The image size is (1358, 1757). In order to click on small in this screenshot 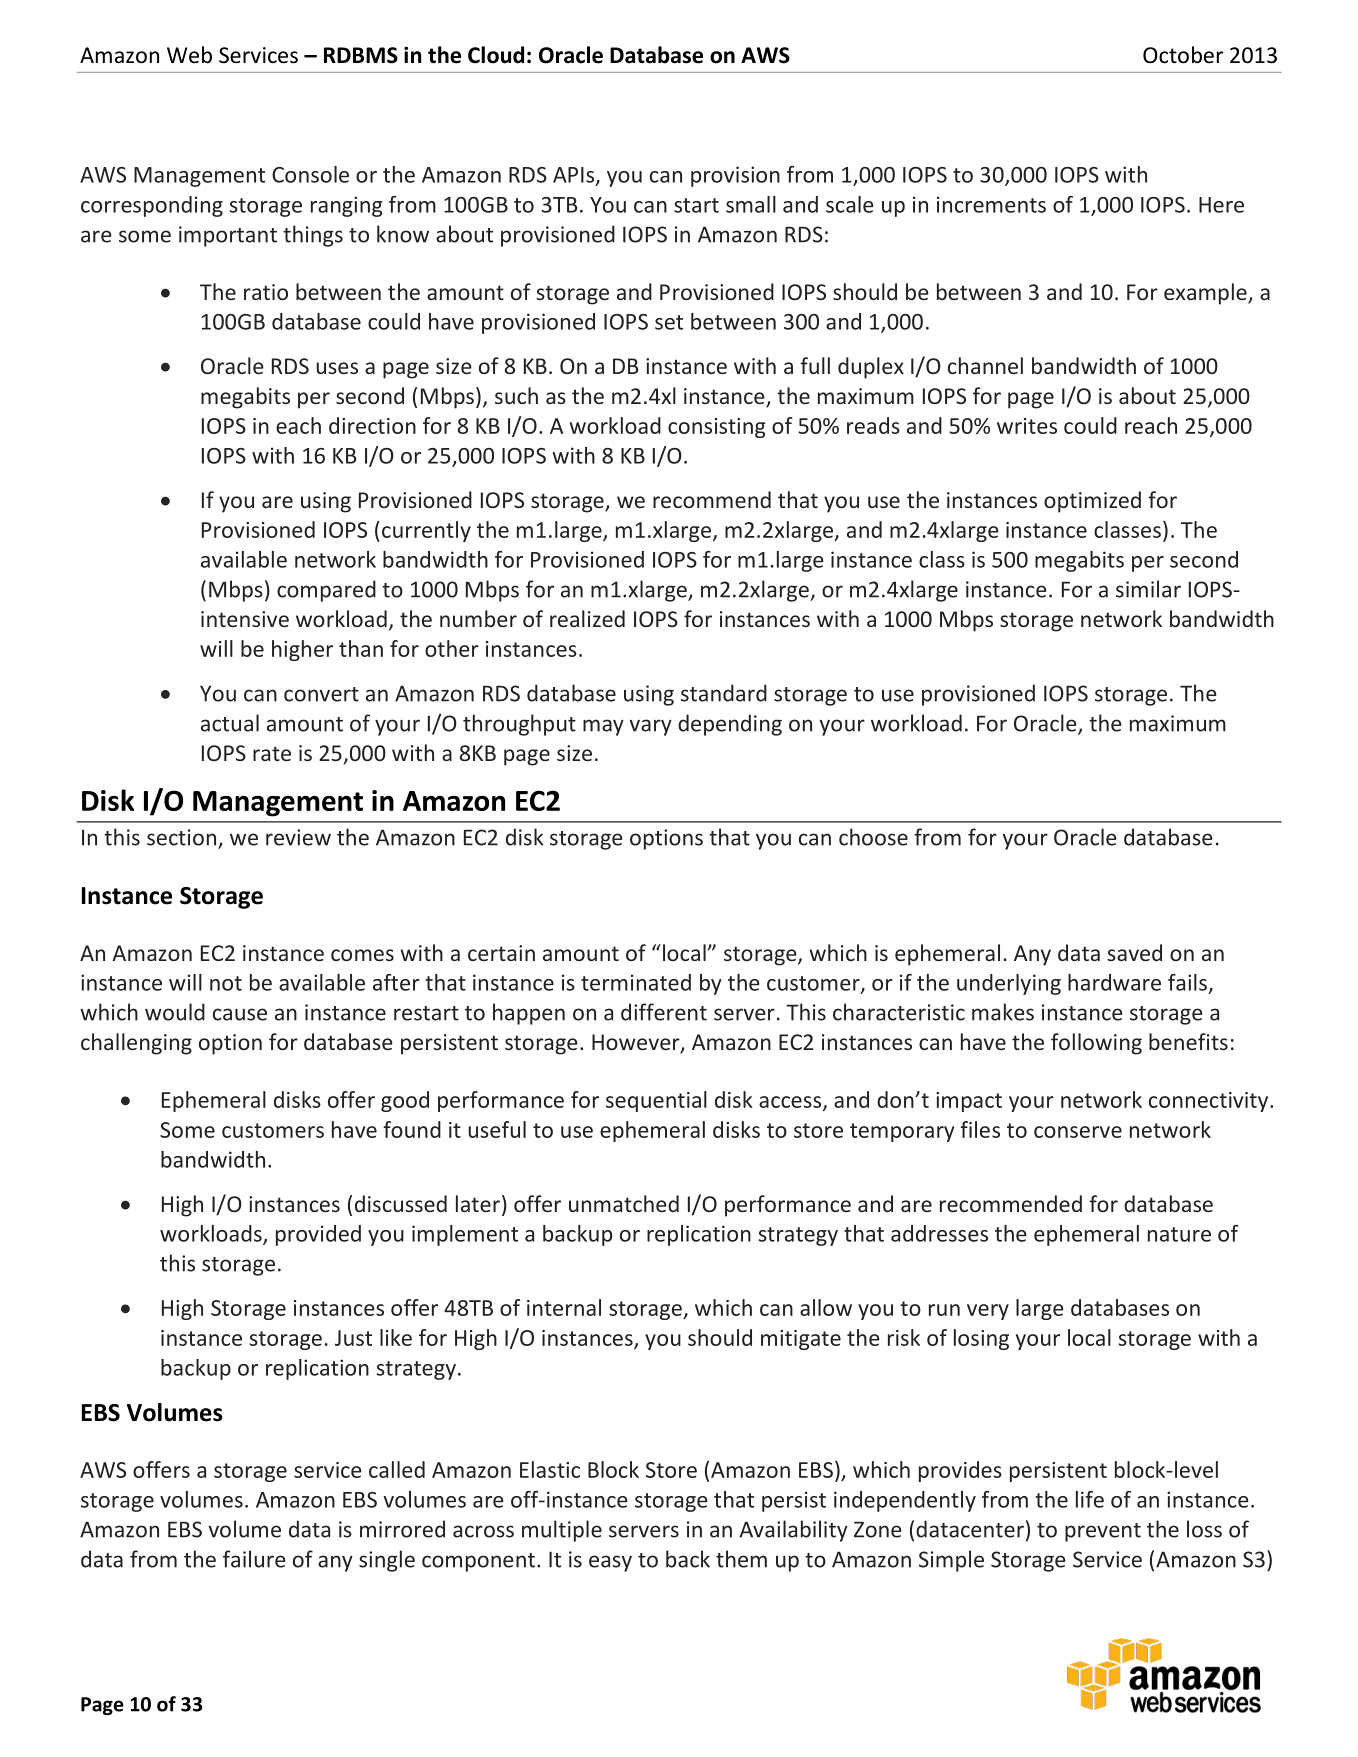, I will do `click(751, 204)`.
